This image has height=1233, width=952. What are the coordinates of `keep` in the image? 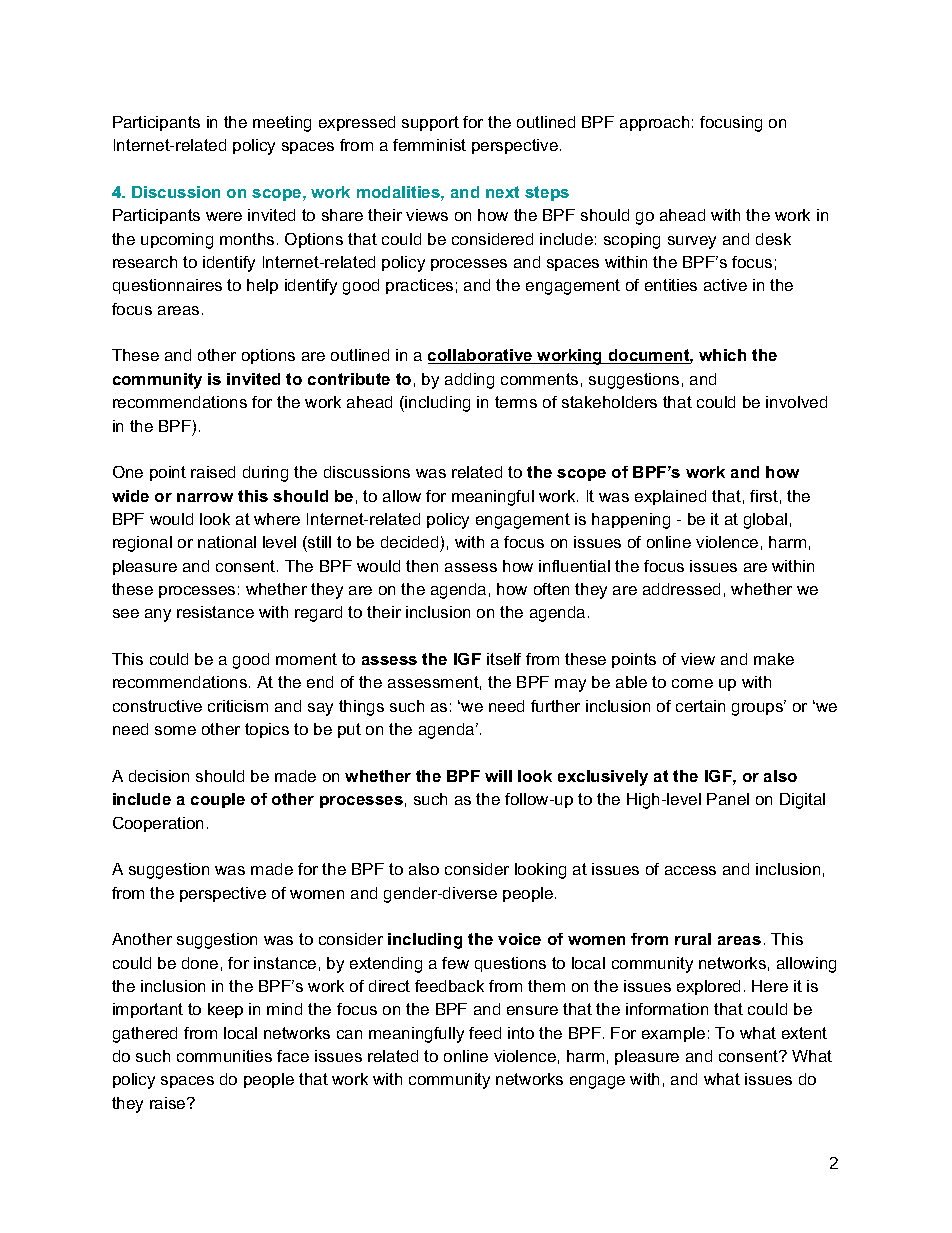 It's located at (225, 1010).
